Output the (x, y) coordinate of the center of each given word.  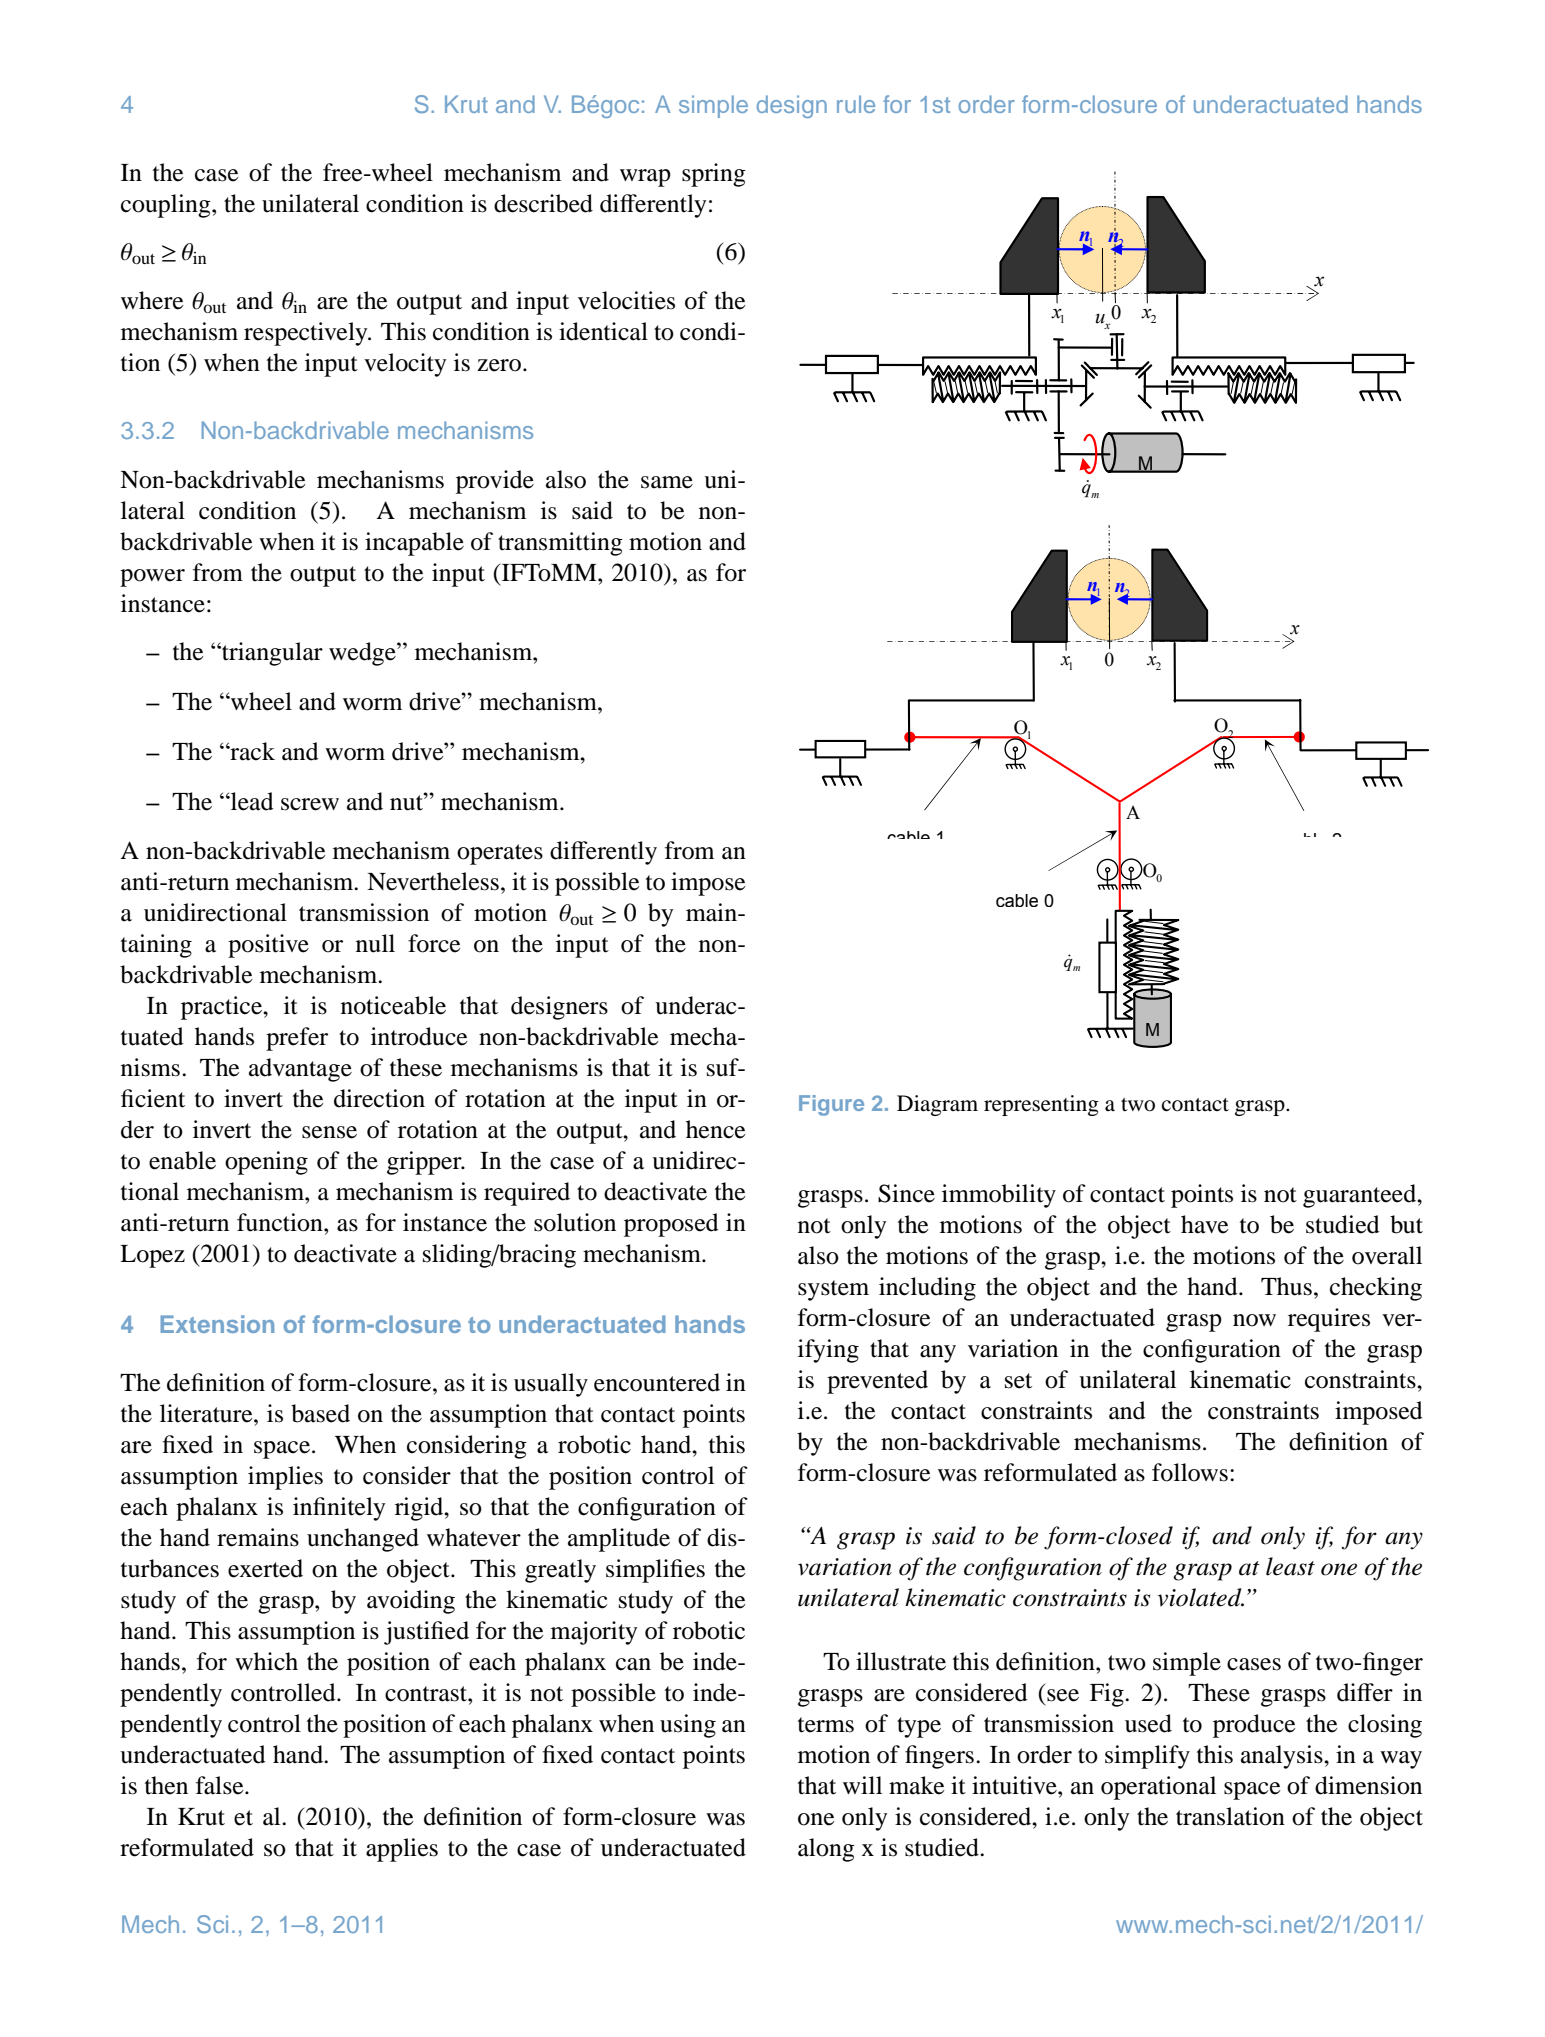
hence (716, 1129)
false (221, 1785)
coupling (167, 206)
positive (268, 946)
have (1205, 1224)
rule (856, 104)
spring (714, 175)
